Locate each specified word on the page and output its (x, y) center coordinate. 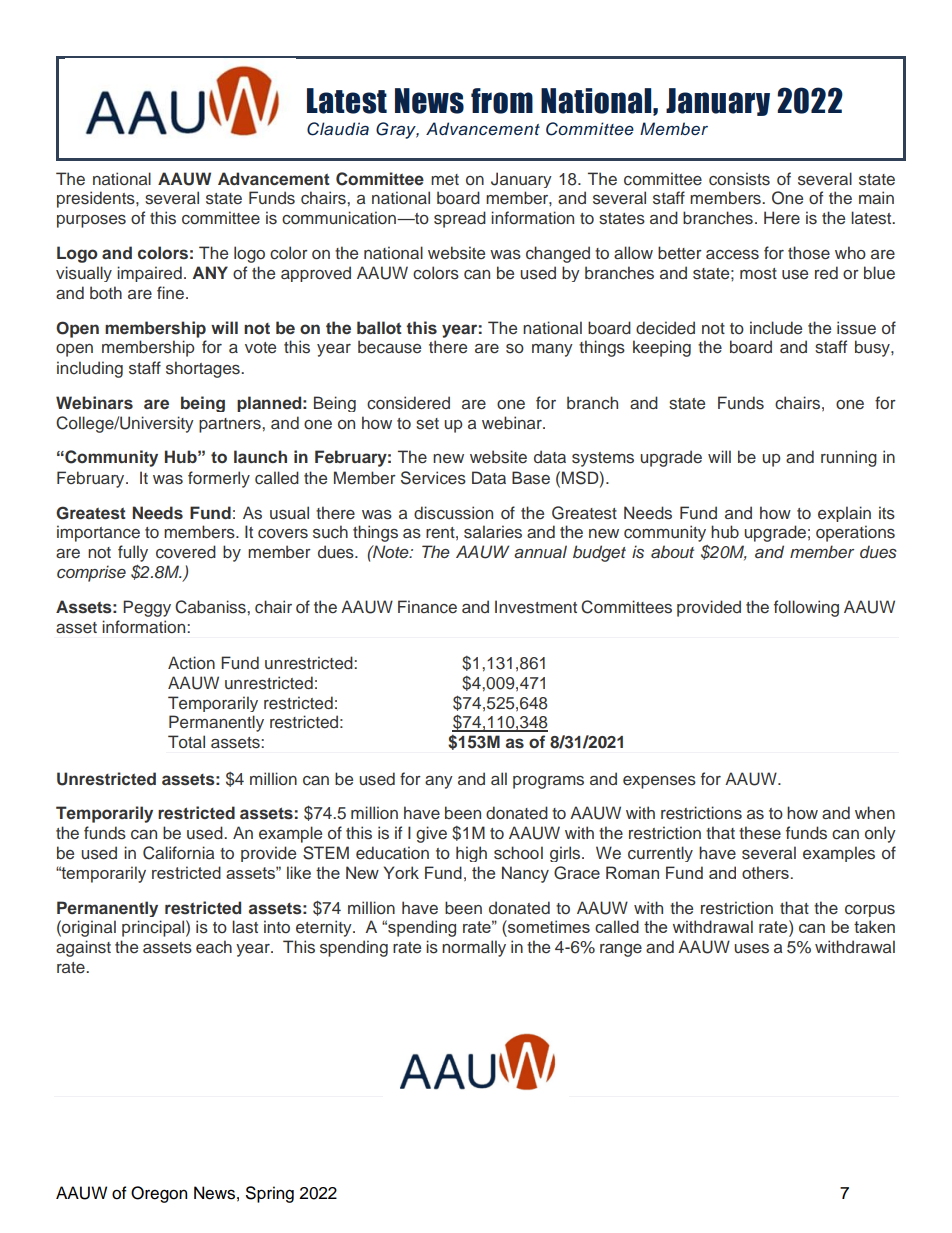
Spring (270, 1194)
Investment (536, 607)
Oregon (159, 1194)
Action (191, 662)
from (502, 101)
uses (751, 949)
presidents (97, 199)
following (806, 608)
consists (739, 179)
